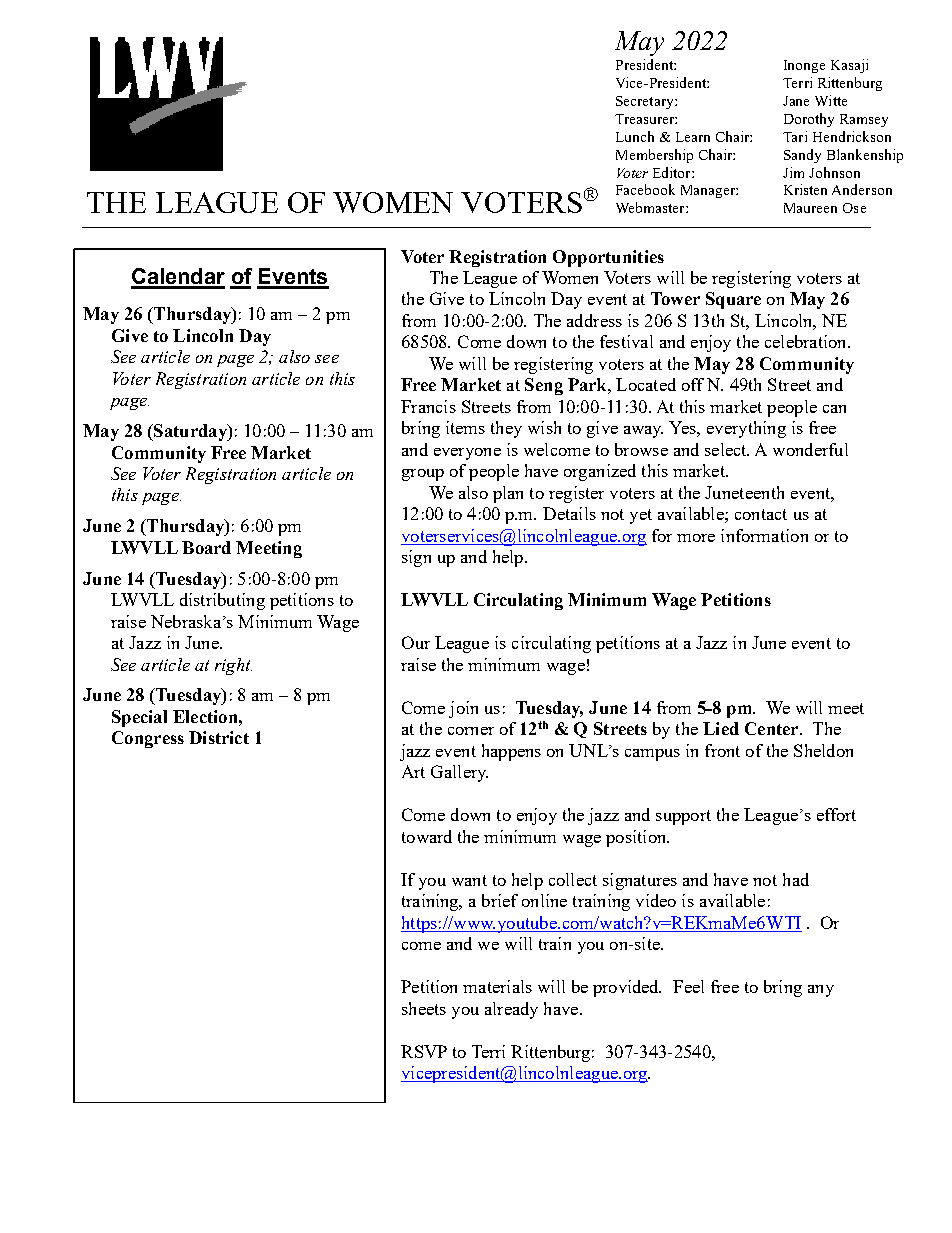 The image size is (952, 1233). I want to click on sheets, so click(424, 1008).
